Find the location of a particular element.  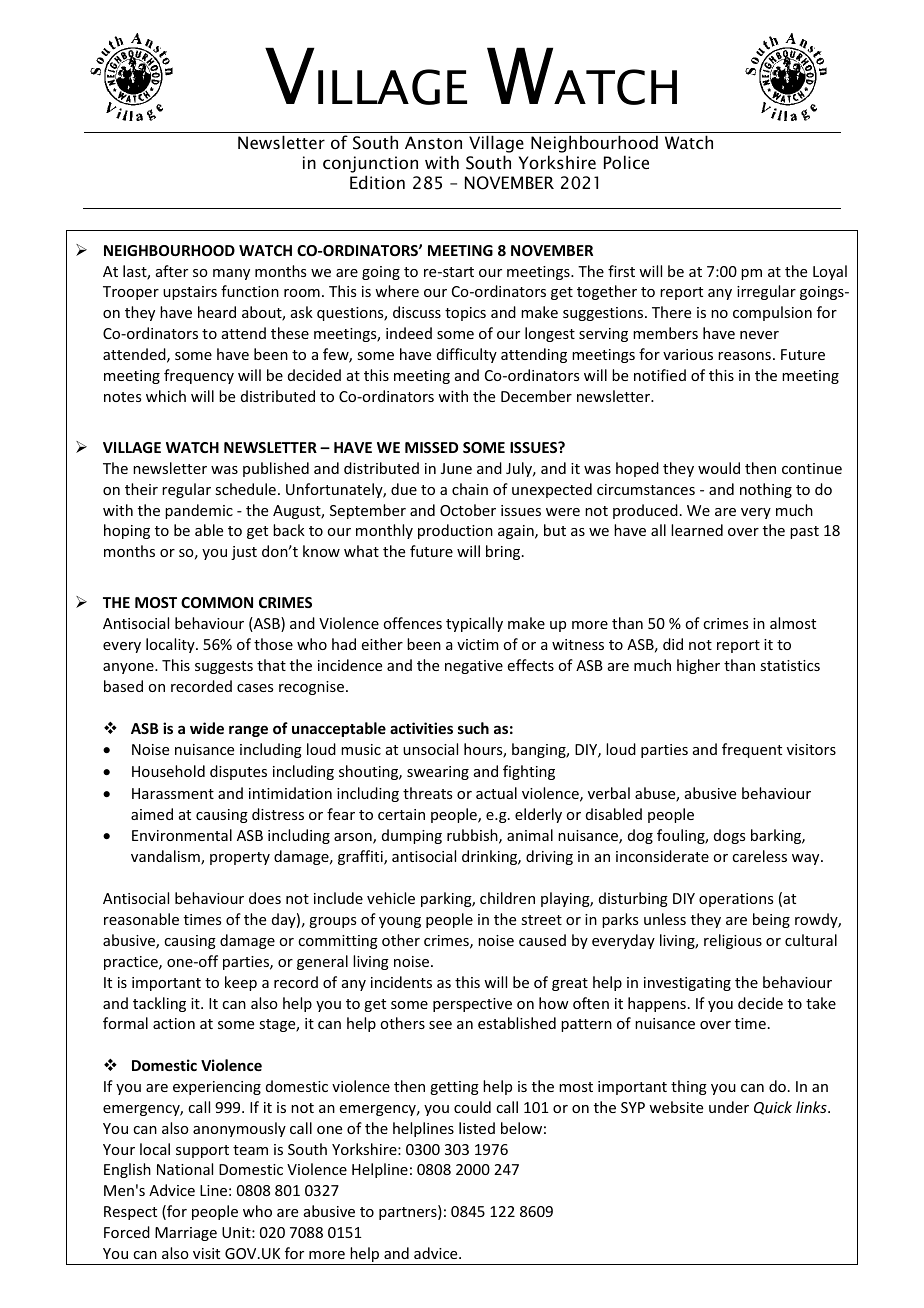

listed is located at coordinates (477, 1128).
